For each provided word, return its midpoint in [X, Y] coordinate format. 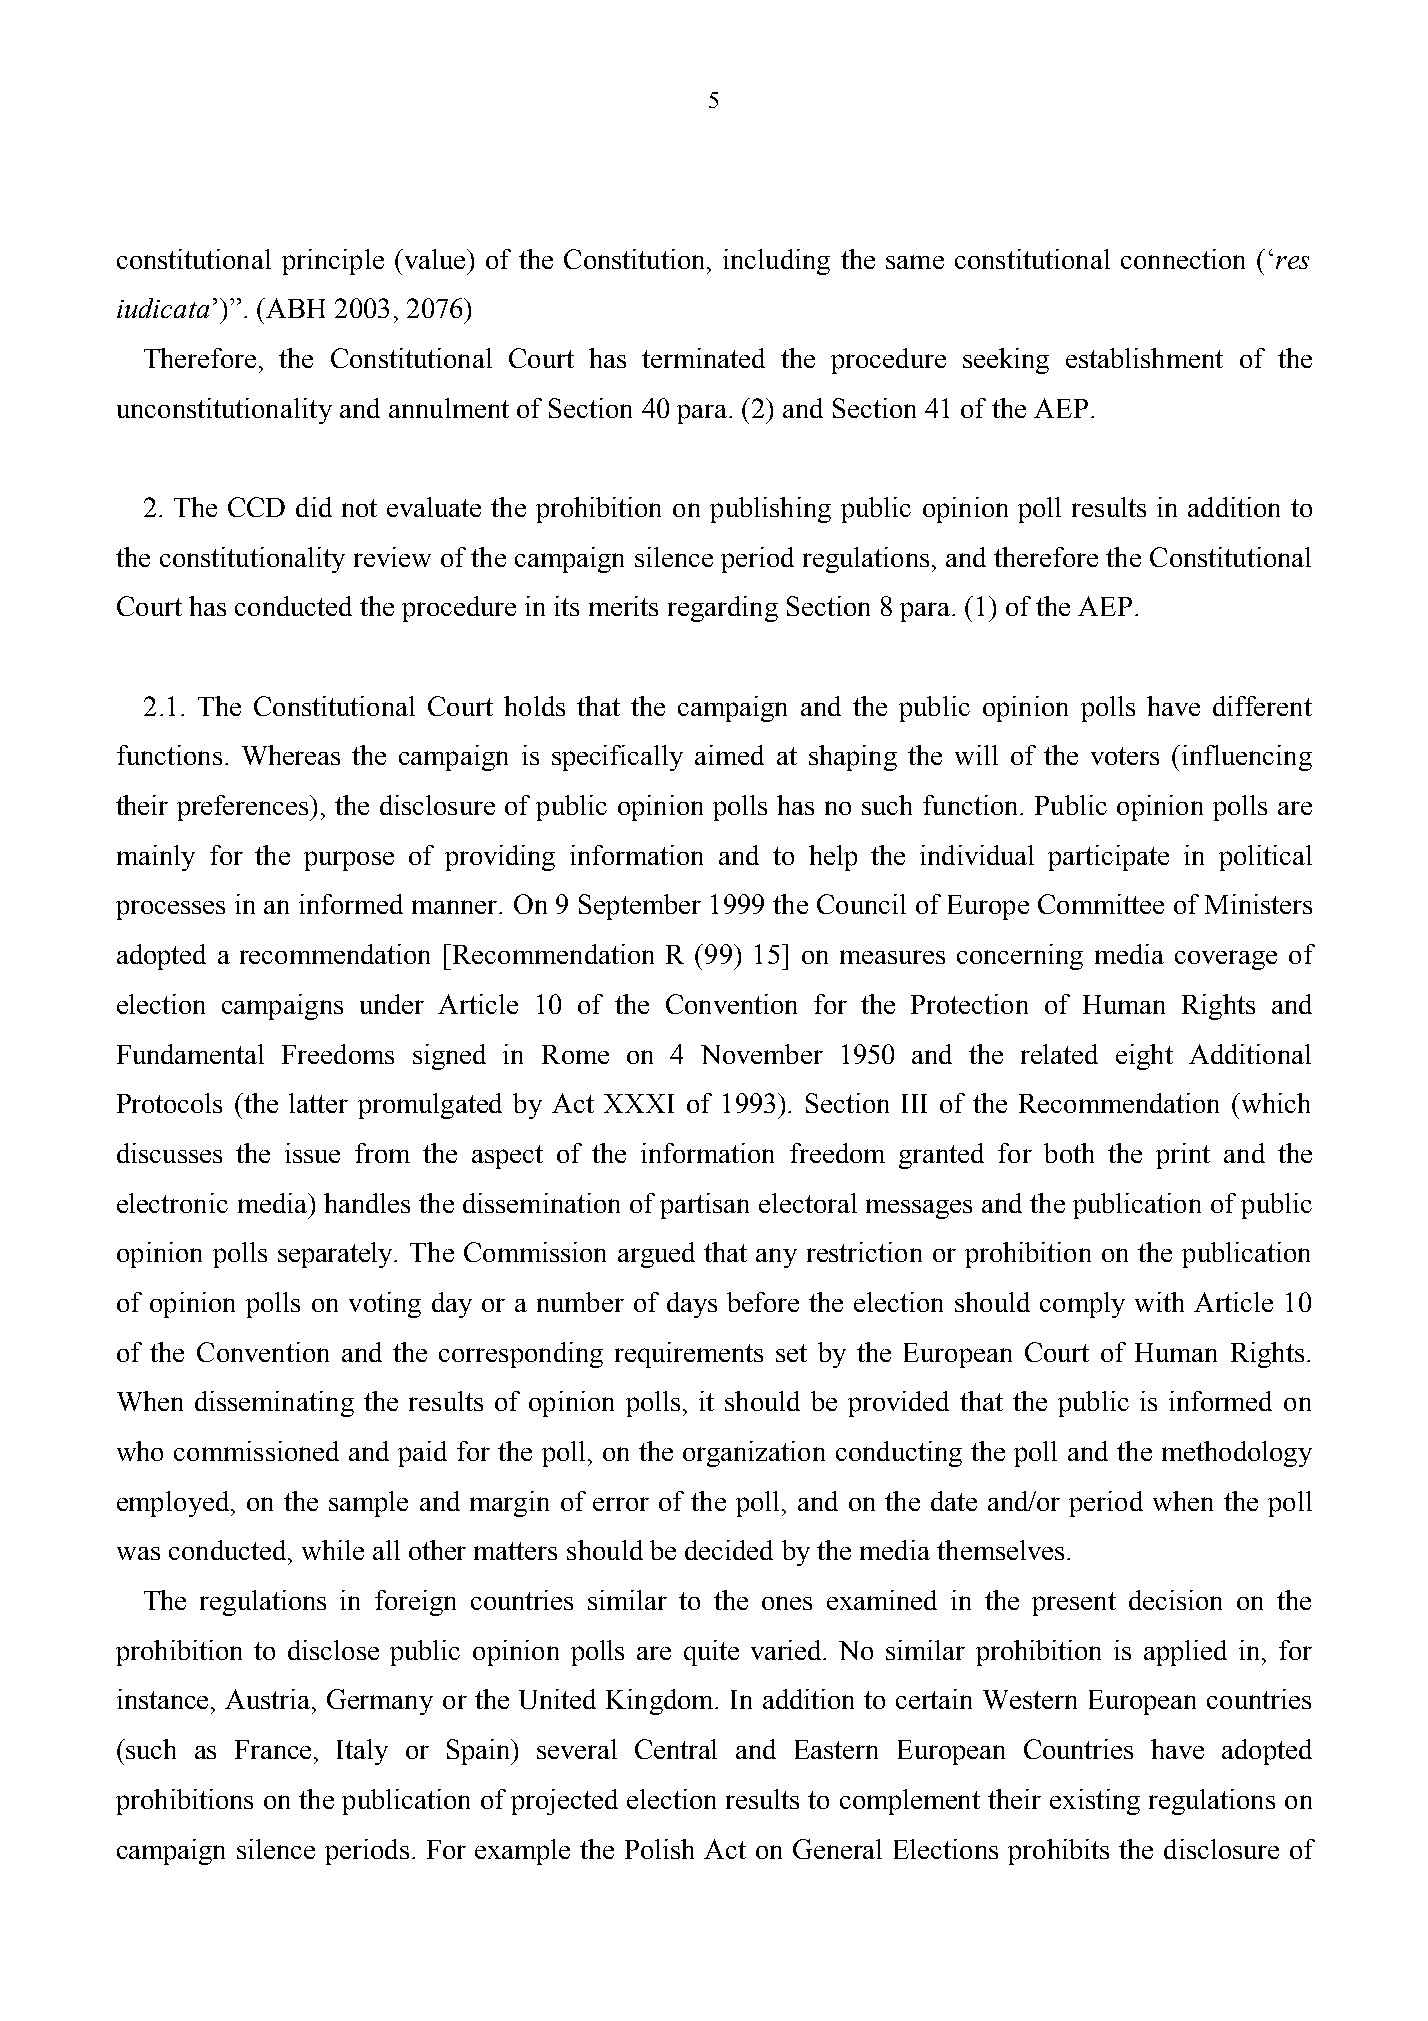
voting [385, 1305]
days [692, 1305]
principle [333, 262]
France [275, 1749]
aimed [729, 755]
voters [1125, 756]
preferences [244, 808]
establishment [1144, 358]
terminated [703, 358]
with [1159, 1302]
